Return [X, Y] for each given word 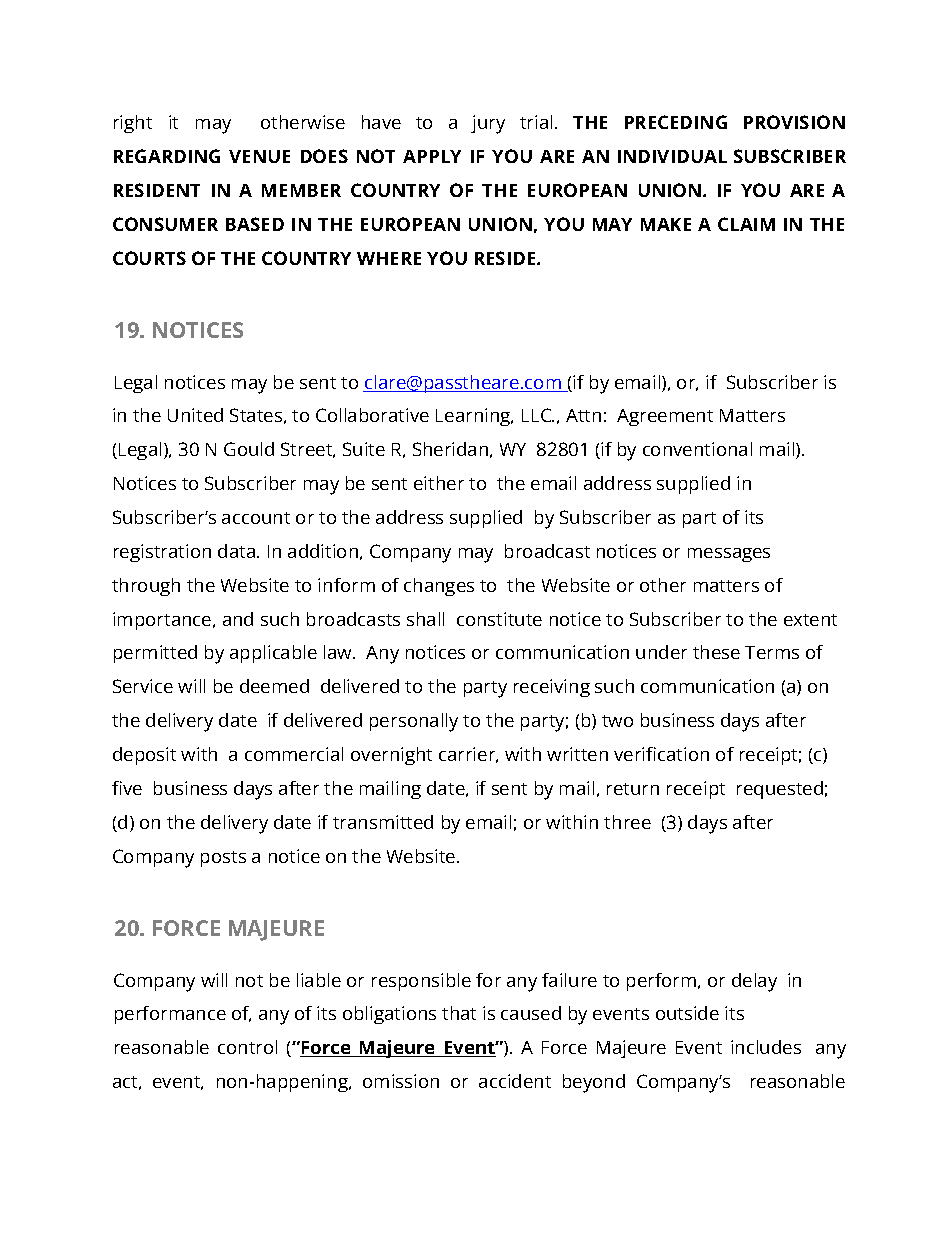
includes [766, 1047]
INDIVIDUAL [672, 156]
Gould [249, 449]
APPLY [432, 156]
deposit [144, 756]
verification [661, 754]
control [247, 1047]
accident [515, 1081]
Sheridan [450, 449]
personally [414, 722]
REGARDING [167, 156]
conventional [697, 449]
